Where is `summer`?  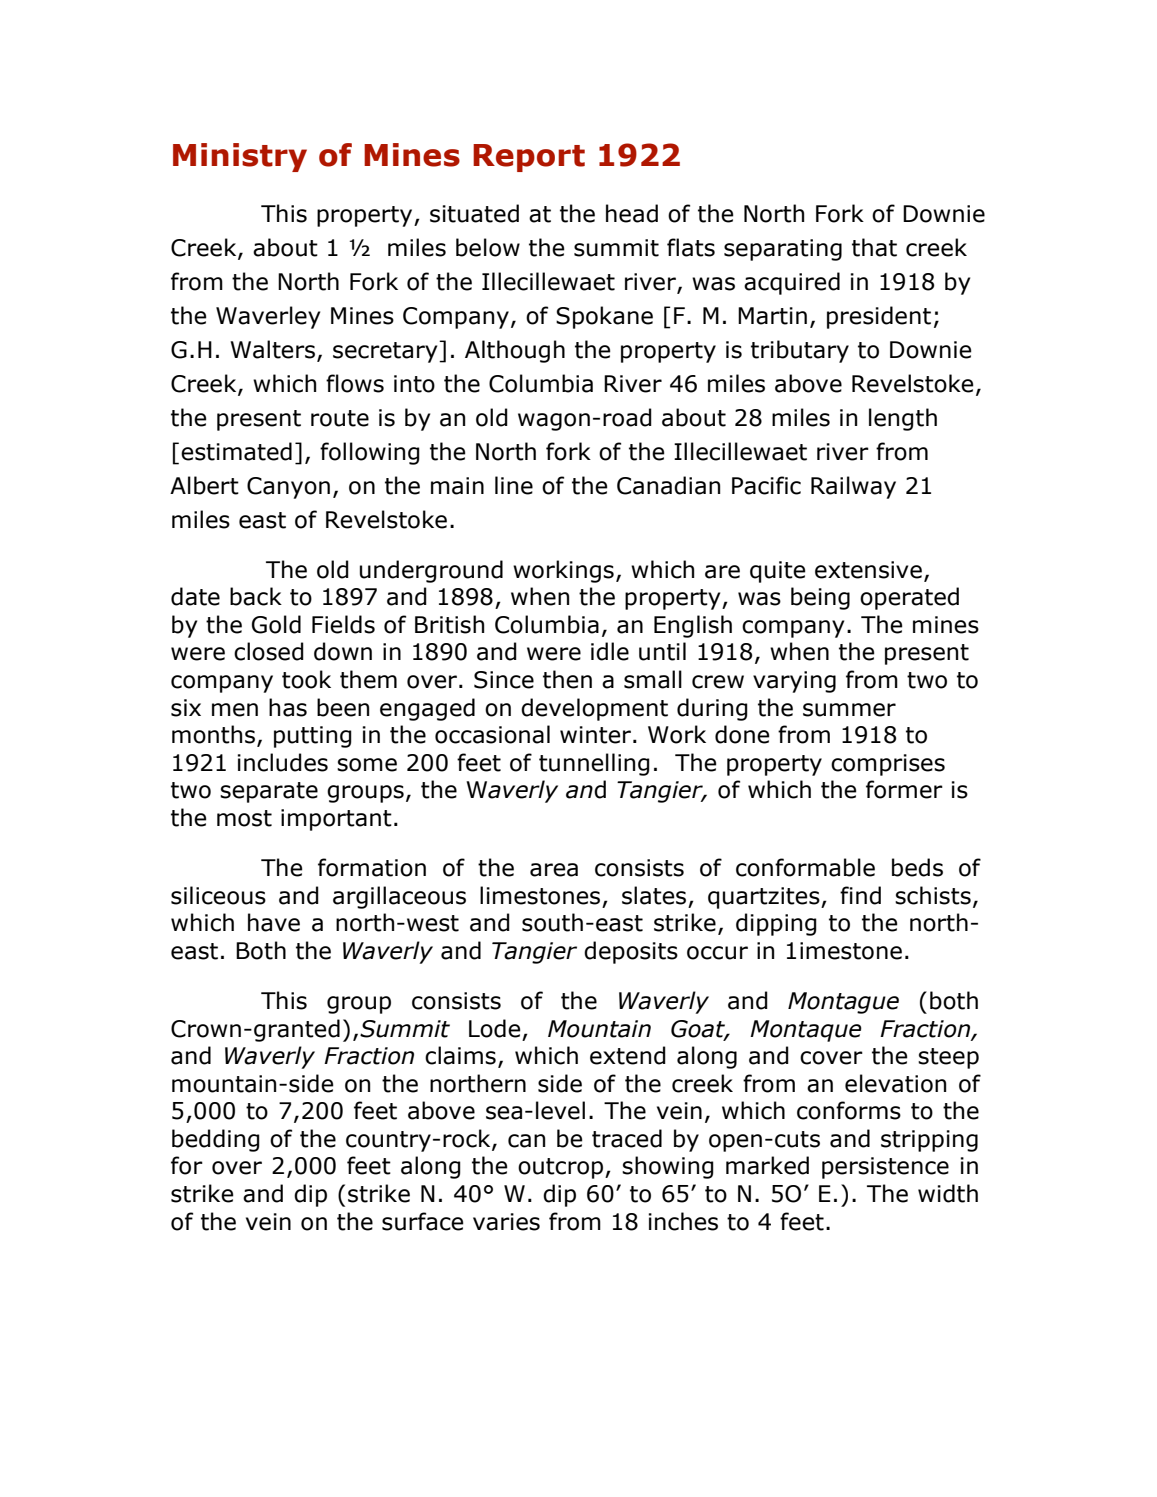 summer is located at coordinates (849, 710).
